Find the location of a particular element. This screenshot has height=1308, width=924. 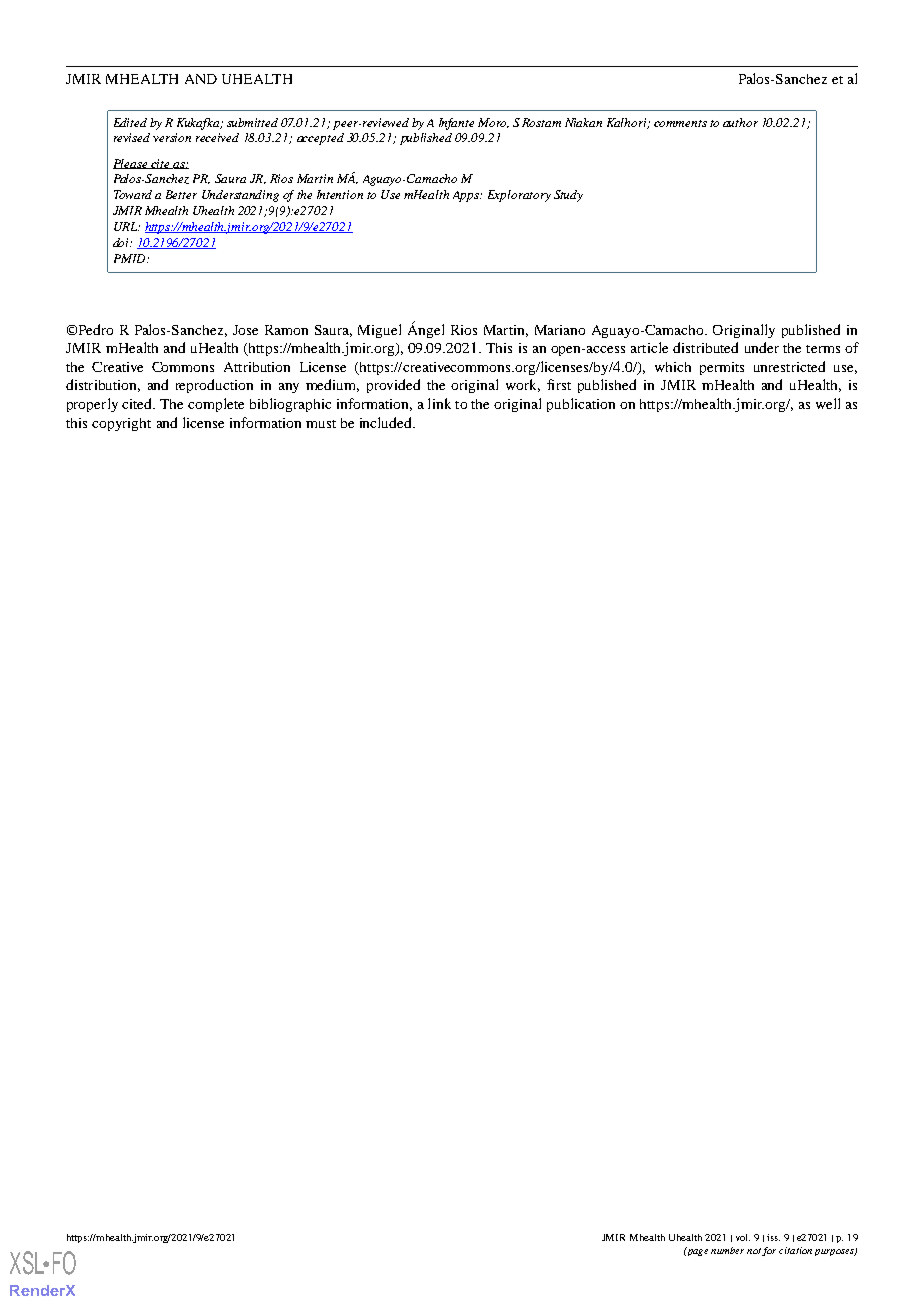

complete is located at coordinates (216, 405).
